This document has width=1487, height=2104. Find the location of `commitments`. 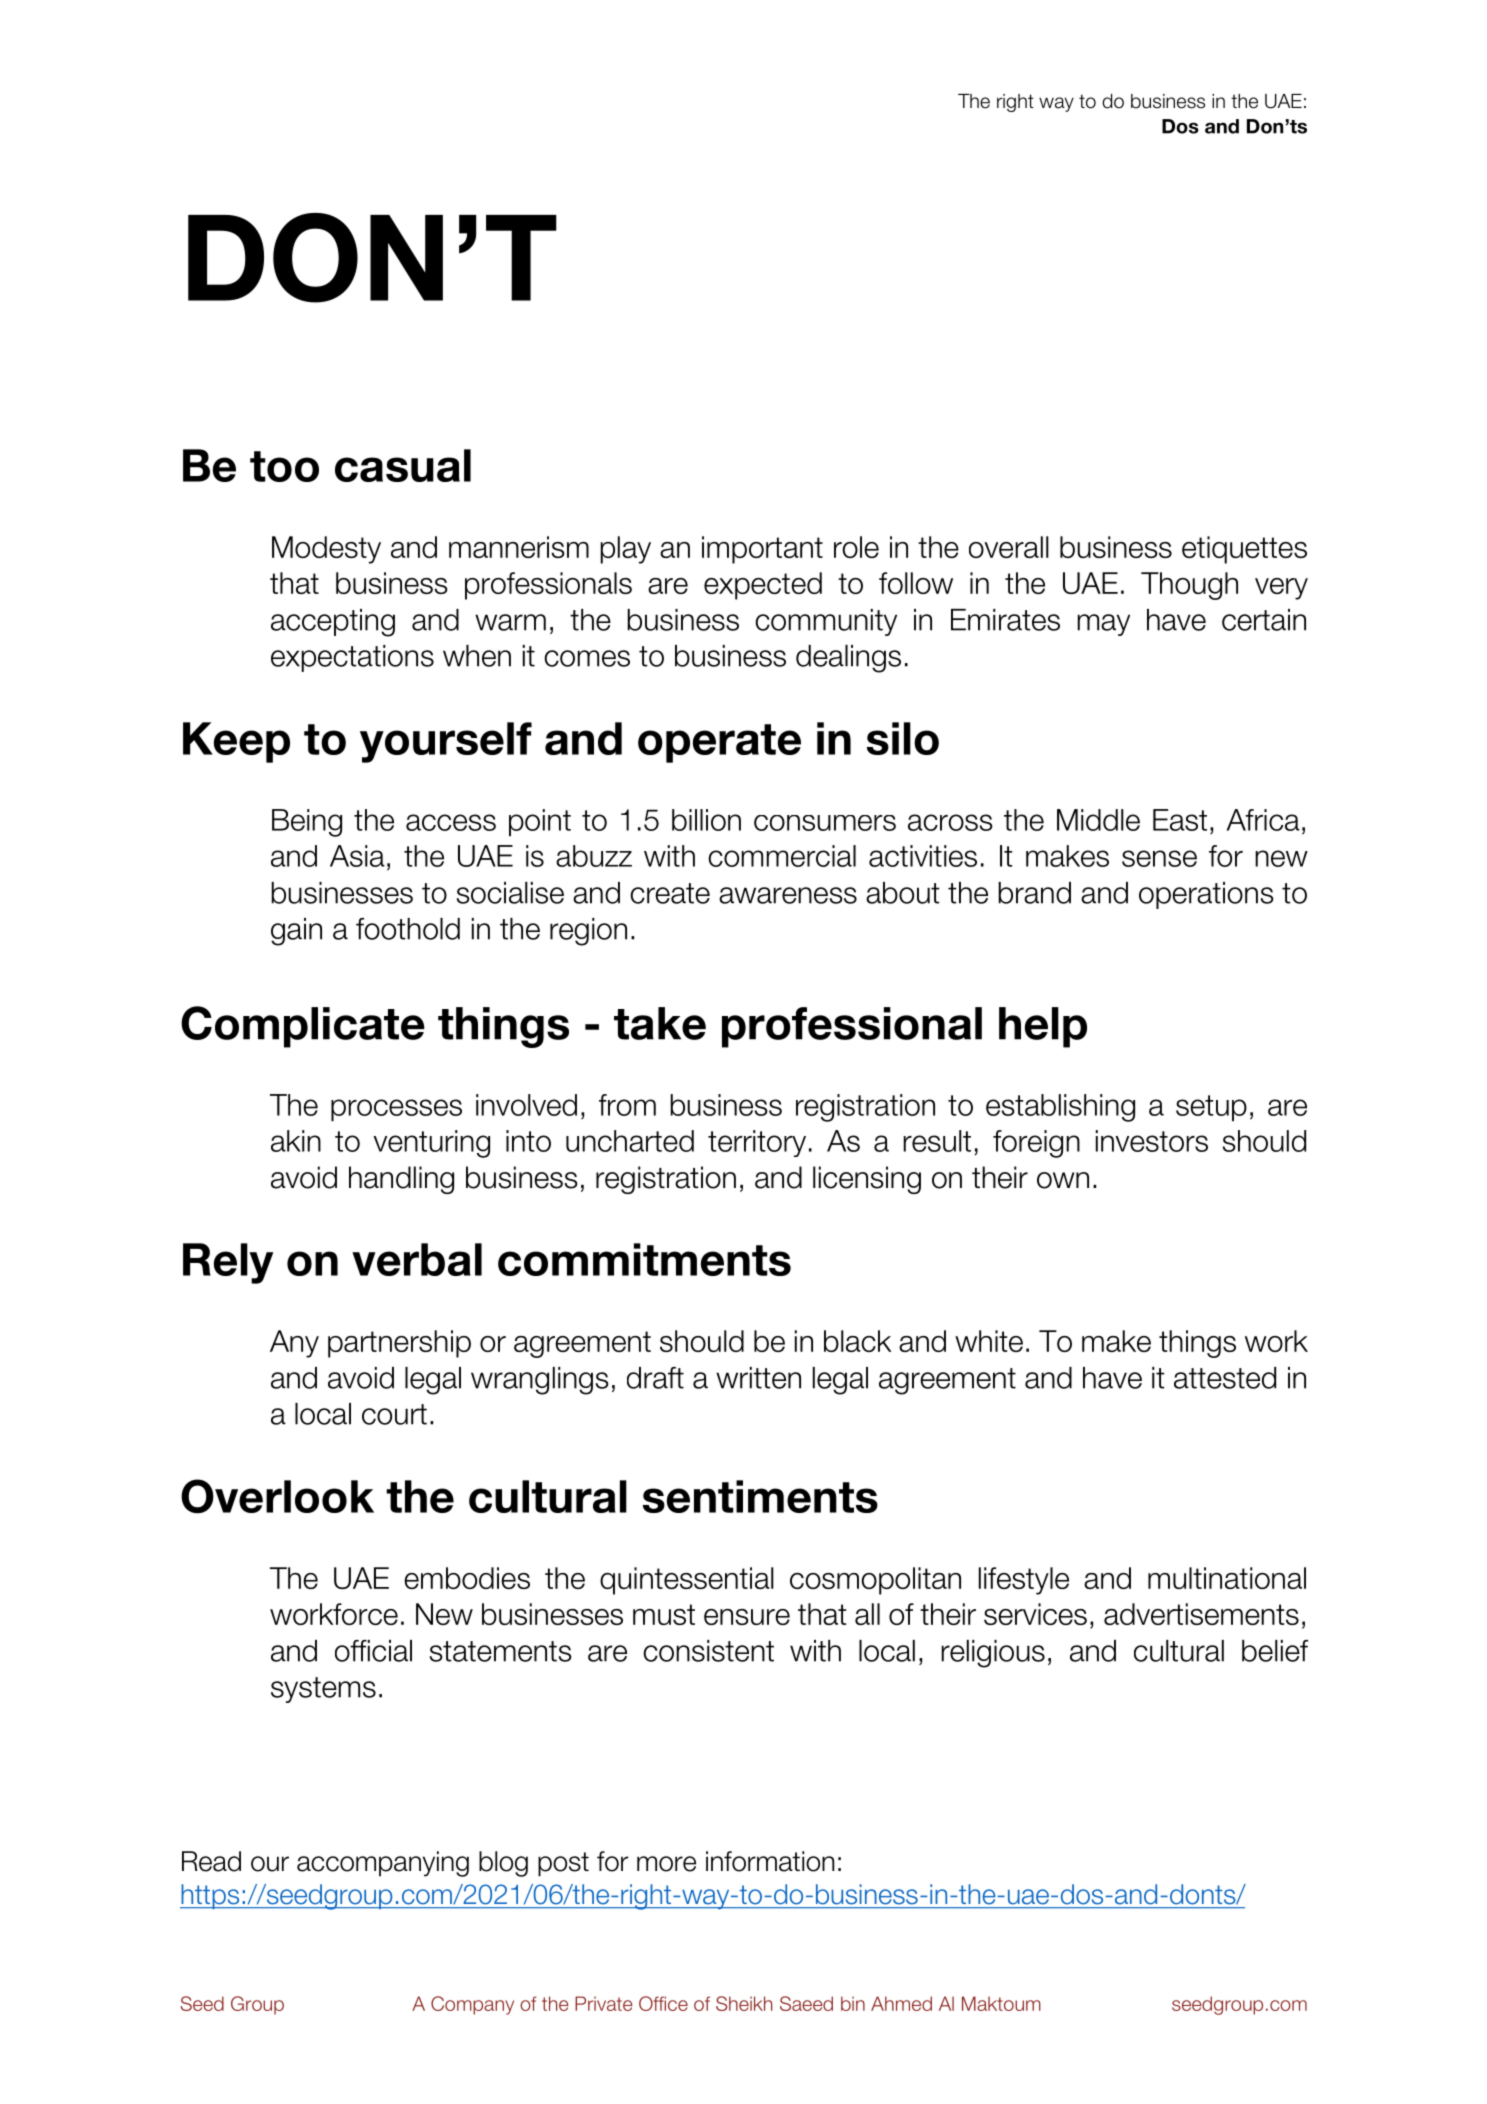

commitments is located at coordinates (644, 1259).
